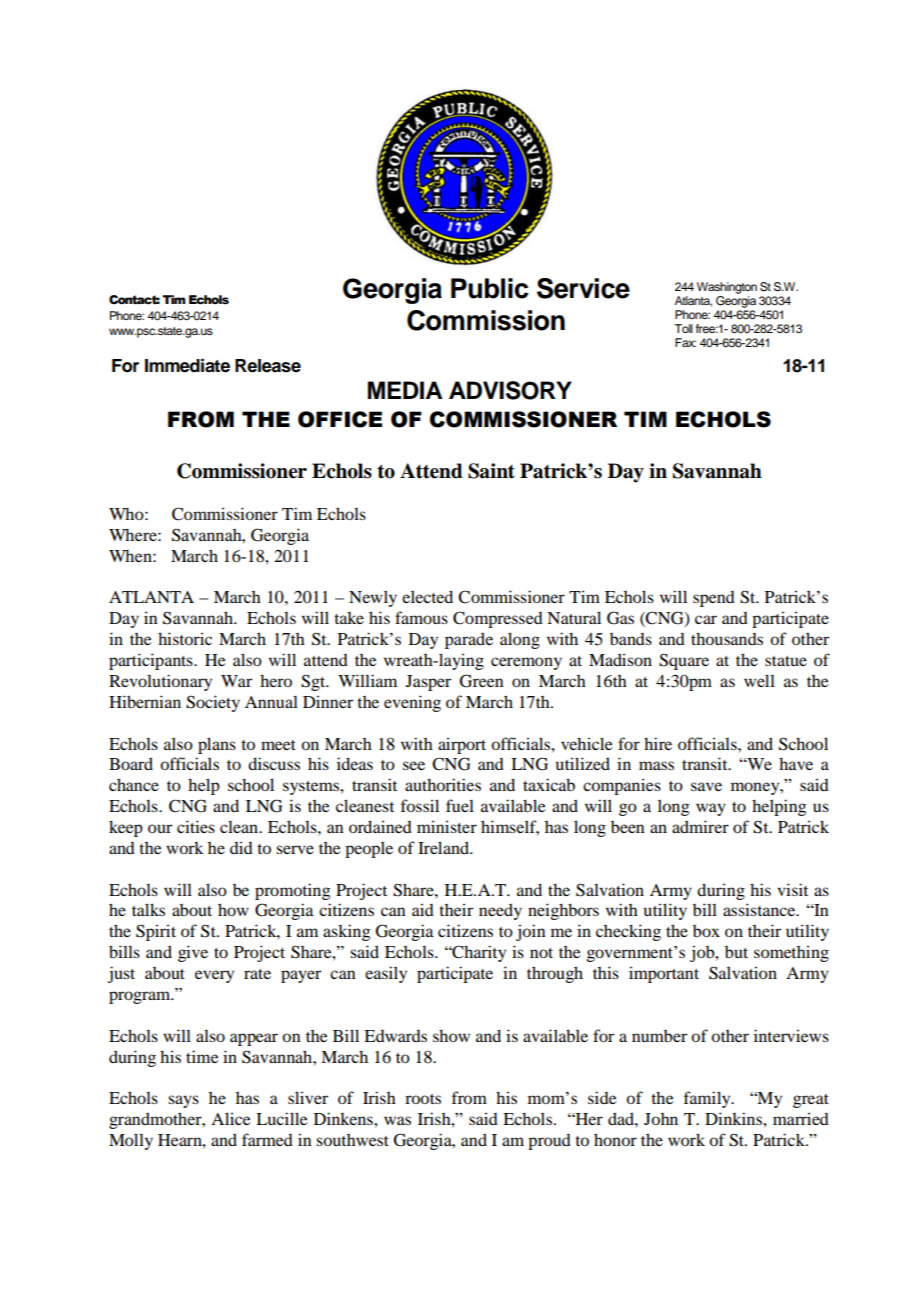  Describe the element at coordinates (714, 599) in the screenshot. I see `spend` at that location.
